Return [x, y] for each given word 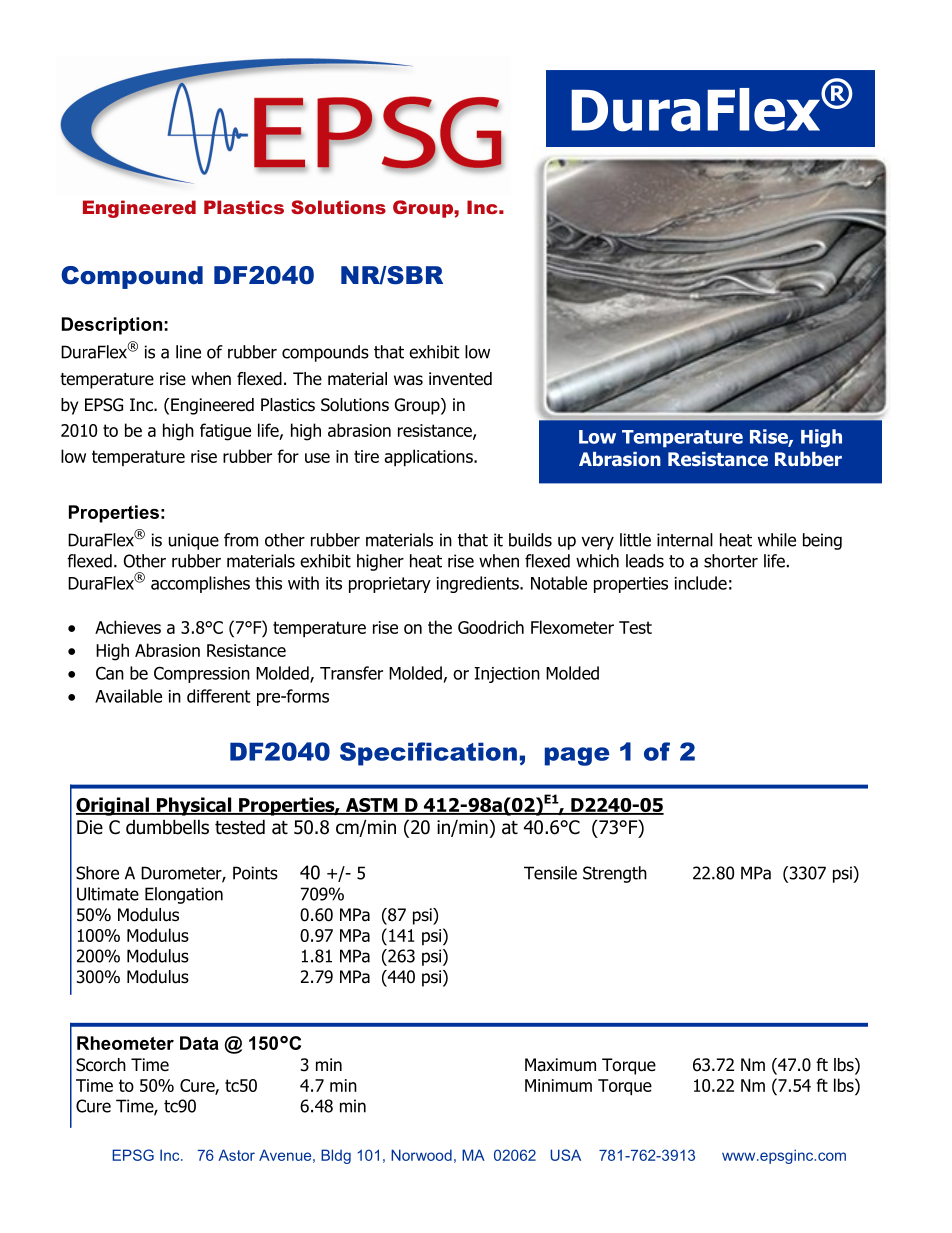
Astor [236, 1155]
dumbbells [167, 827]
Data [199, 1043]
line [188, 352]
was [408, 380]
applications [429, 458]
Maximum [560, 1065]
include [701, 583]
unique [194, 541]
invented [460, 379]
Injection [507, 675]
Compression [202, 674]
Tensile [550, 873]
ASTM [371, 806]
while [777, 540]
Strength [615, 874]
